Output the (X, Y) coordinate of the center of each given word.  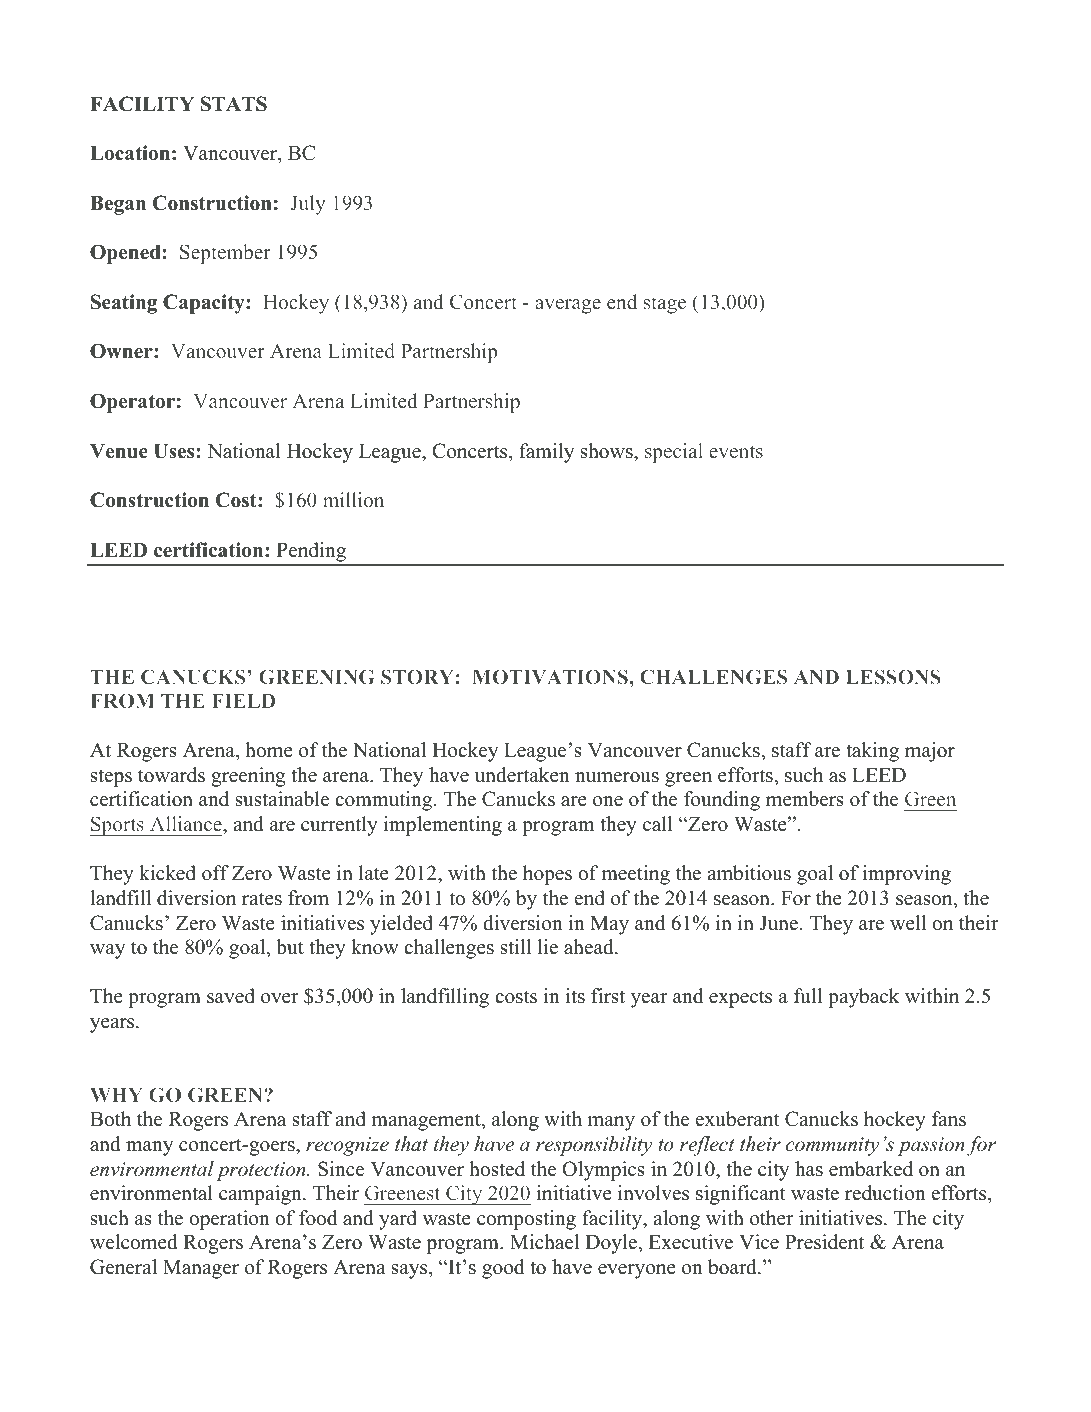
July (307, 205)
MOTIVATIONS (551, 676)
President (824, 1242)
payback (864, 998)
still (516, 947)
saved (231, 996)
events (736, 451)
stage (665, 305)
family (546, 453)
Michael (544, 1242)
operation (229, 1220)
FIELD (243, 701)
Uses (174, 451)
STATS (234, 104)
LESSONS (893, 676)
